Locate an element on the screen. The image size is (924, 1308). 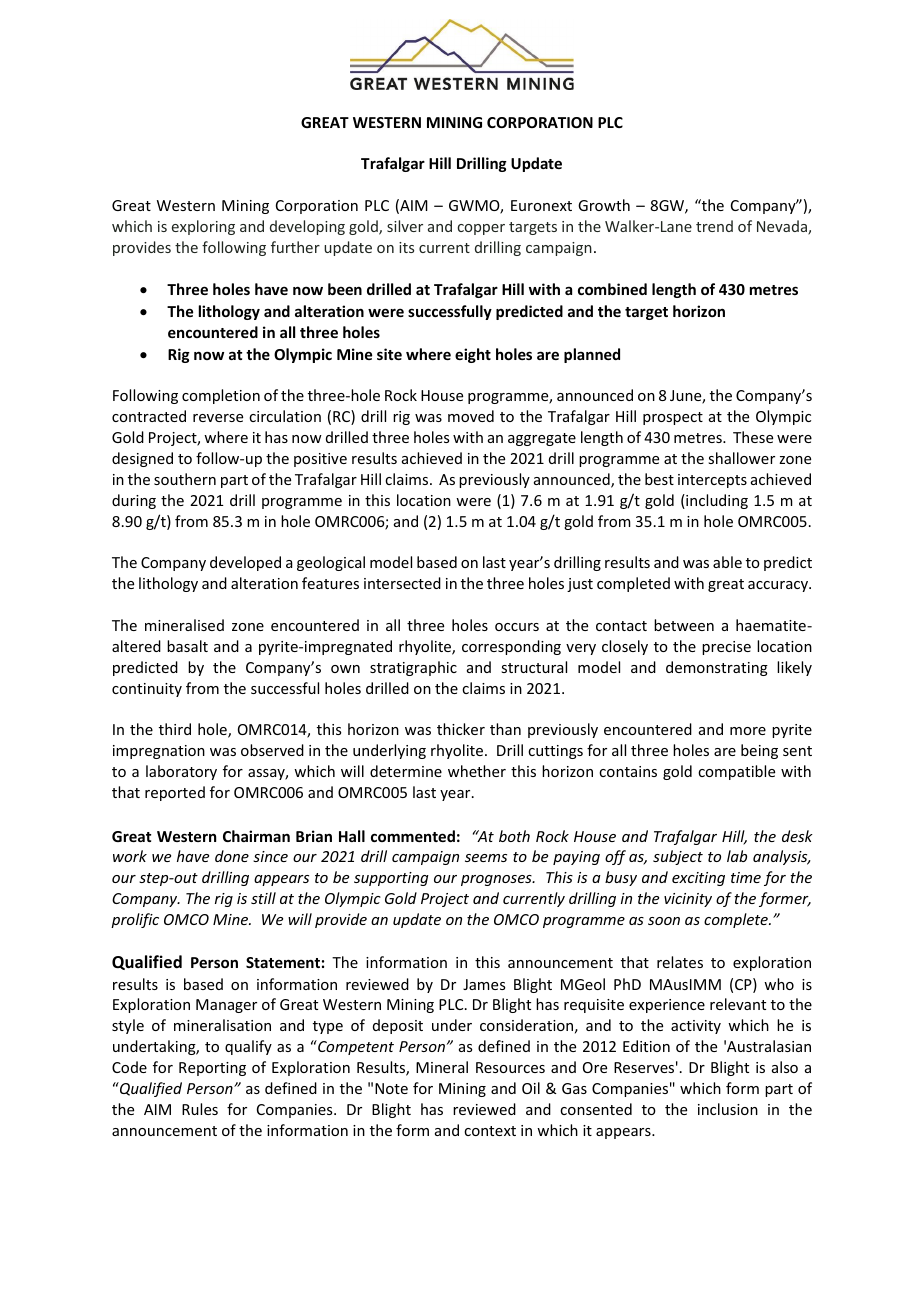
Rules is located at coordinates (200, 1109).
